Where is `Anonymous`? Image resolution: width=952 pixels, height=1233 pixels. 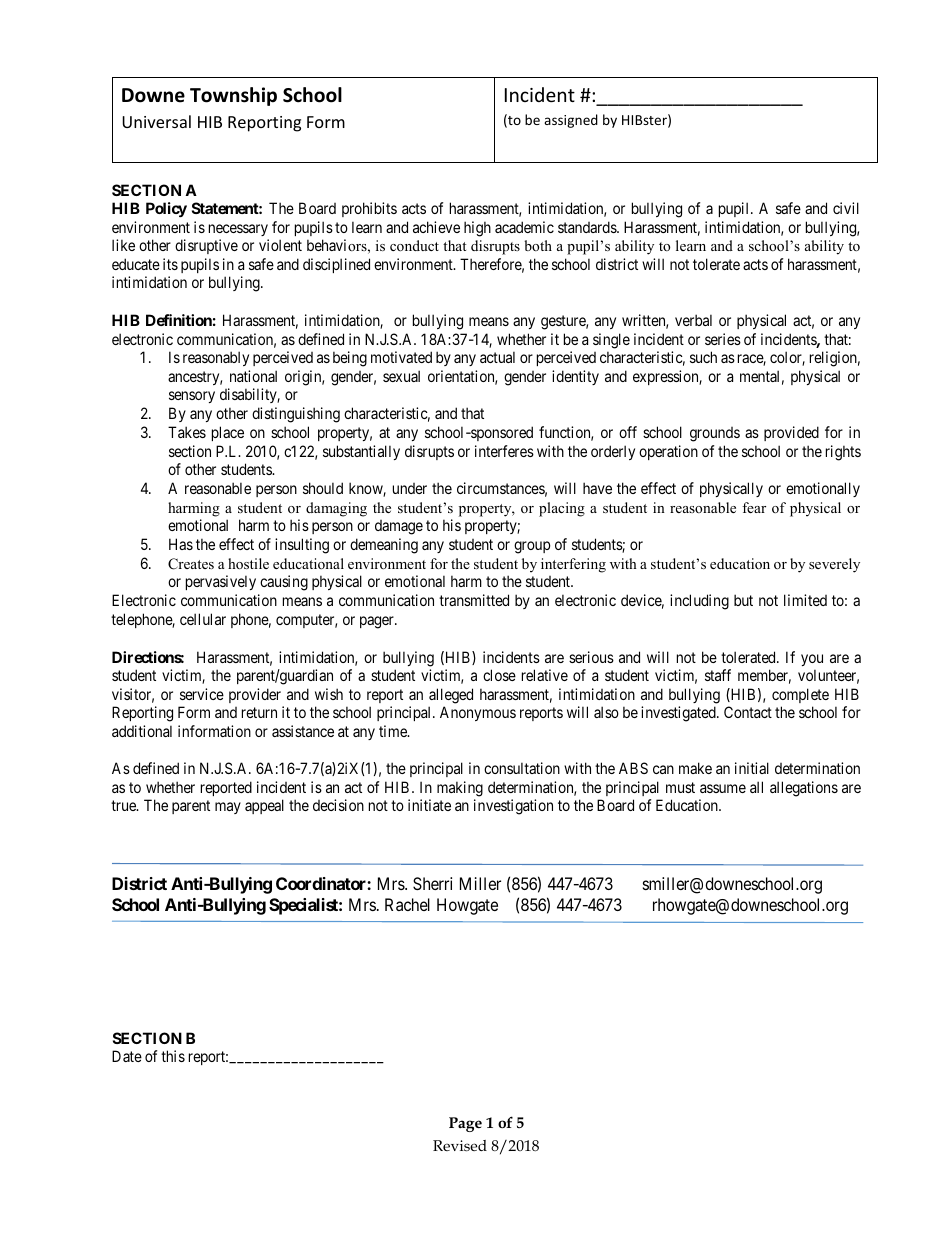 Anonymous is located at coordinates (478, 713).
